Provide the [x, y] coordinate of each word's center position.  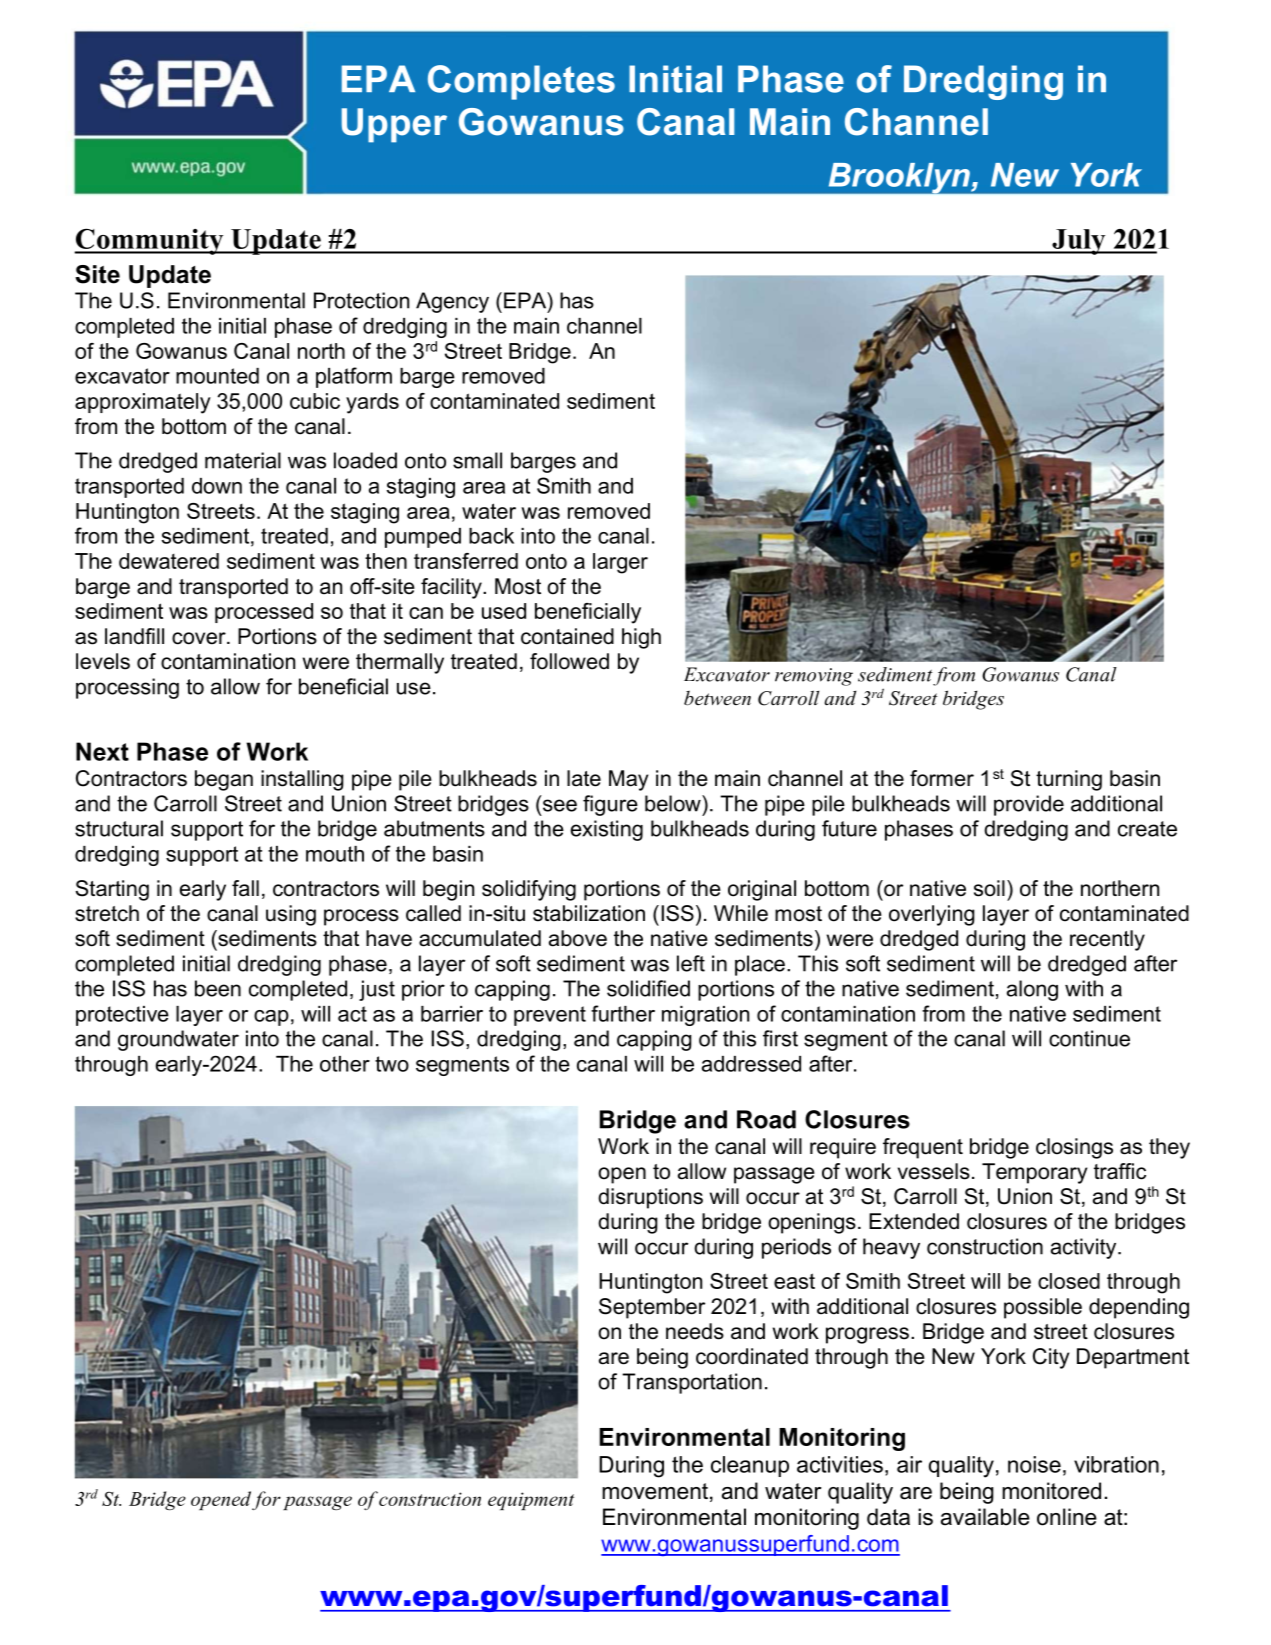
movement [655, 1491]
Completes [521, 82]
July [1079, 242]
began [224, 780]
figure [610, 805]
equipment [531, 1501]
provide [1029, 805]
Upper [394, 125]
